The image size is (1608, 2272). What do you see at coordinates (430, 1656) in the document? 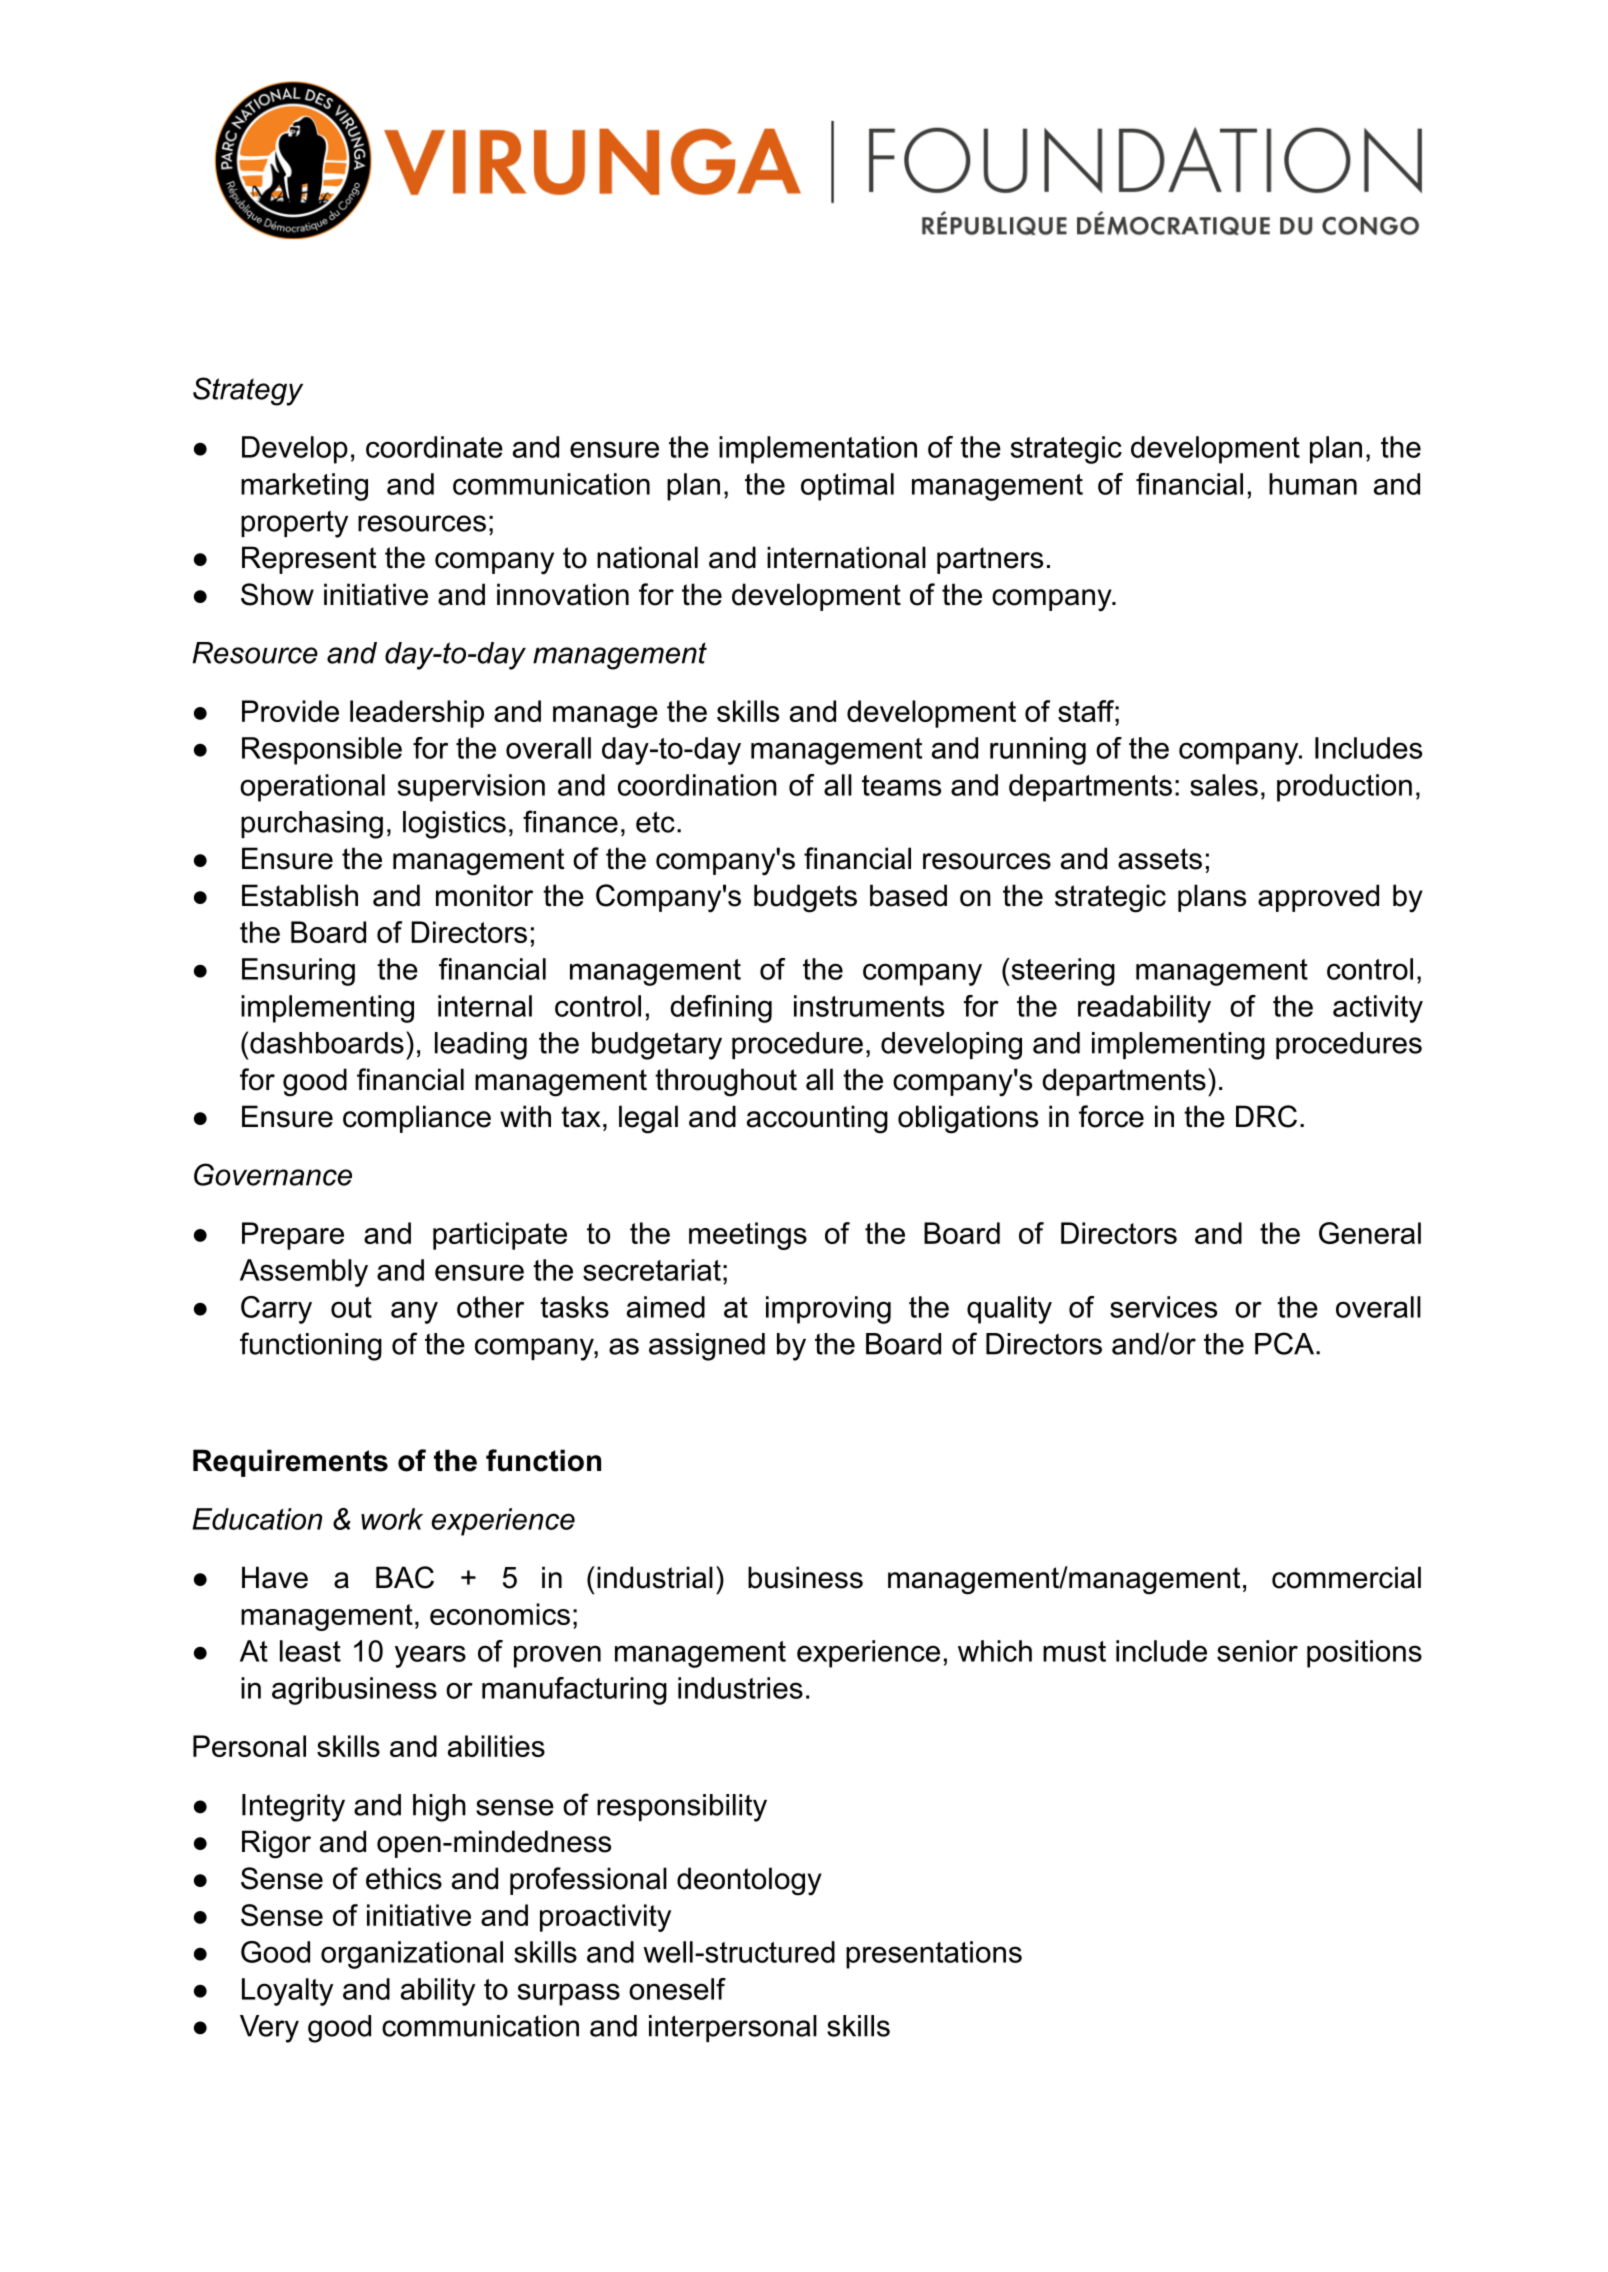
I see `years` at bounding box center [430, 1656].
